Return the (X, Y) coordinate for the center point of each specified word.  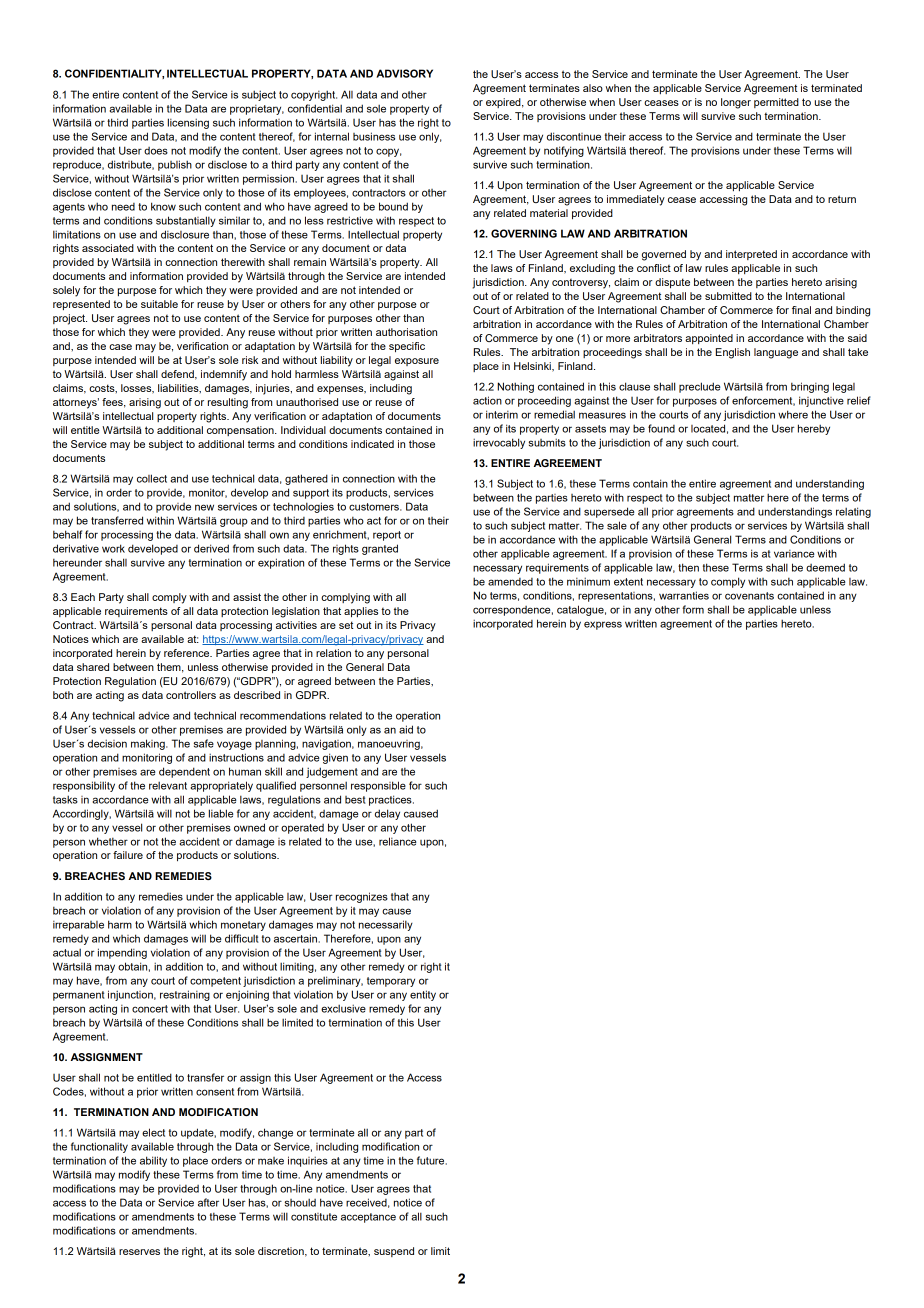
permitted (776, 103)
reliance (397, 841)
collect (152, 478)
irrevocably (499, 443)
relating (853, 512)
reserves (139, 1252)
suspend (394, 1252)
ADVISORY (404, 73)
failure (128, 855)
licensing (188, 123)
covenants (749, 596)
